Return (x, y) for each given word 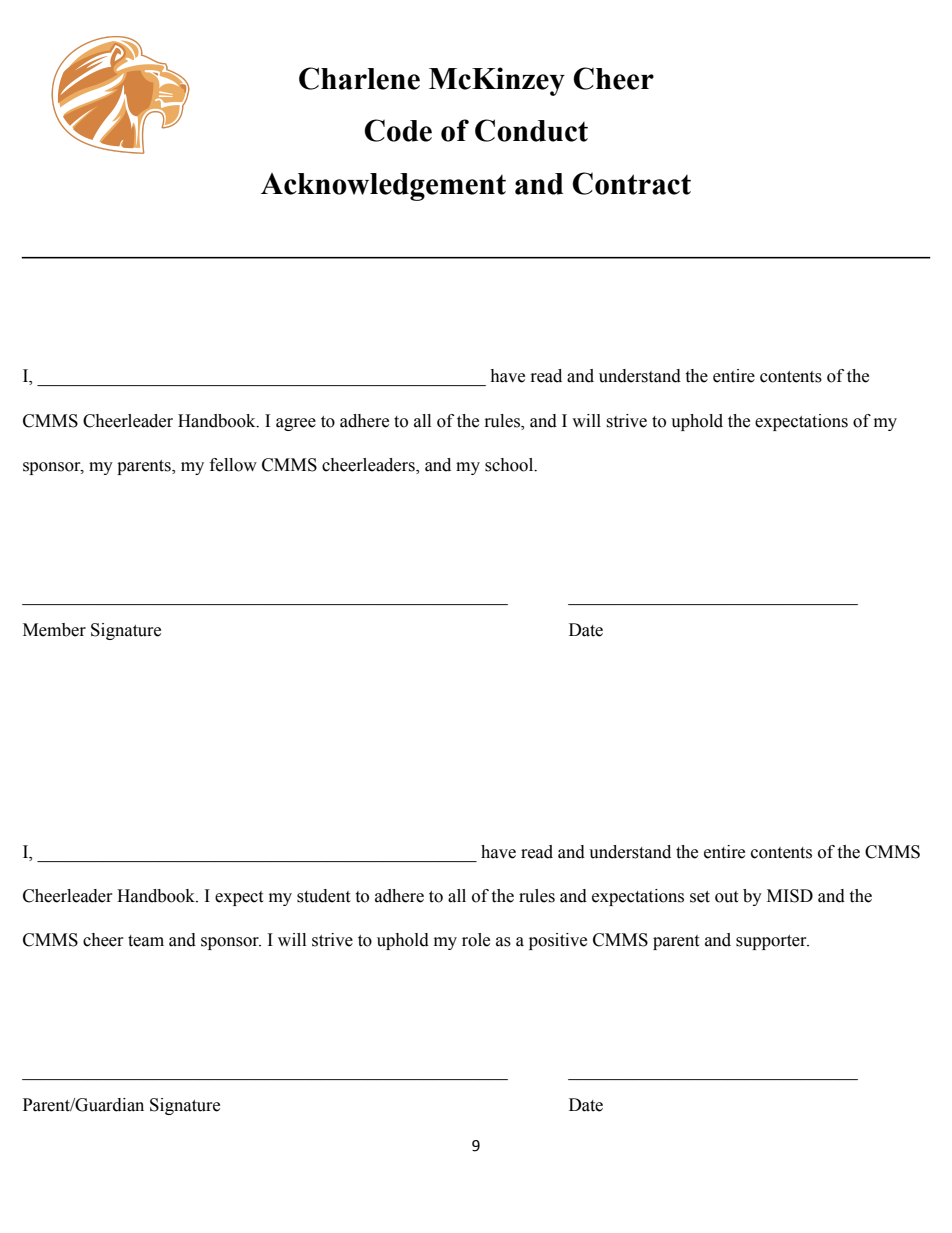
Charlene (359, 78)
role (476, 940)
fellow (233, 465)
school (510, 465)
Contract (631, 183)
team (146, 941)
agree (296, 424)
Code (398, 130)
